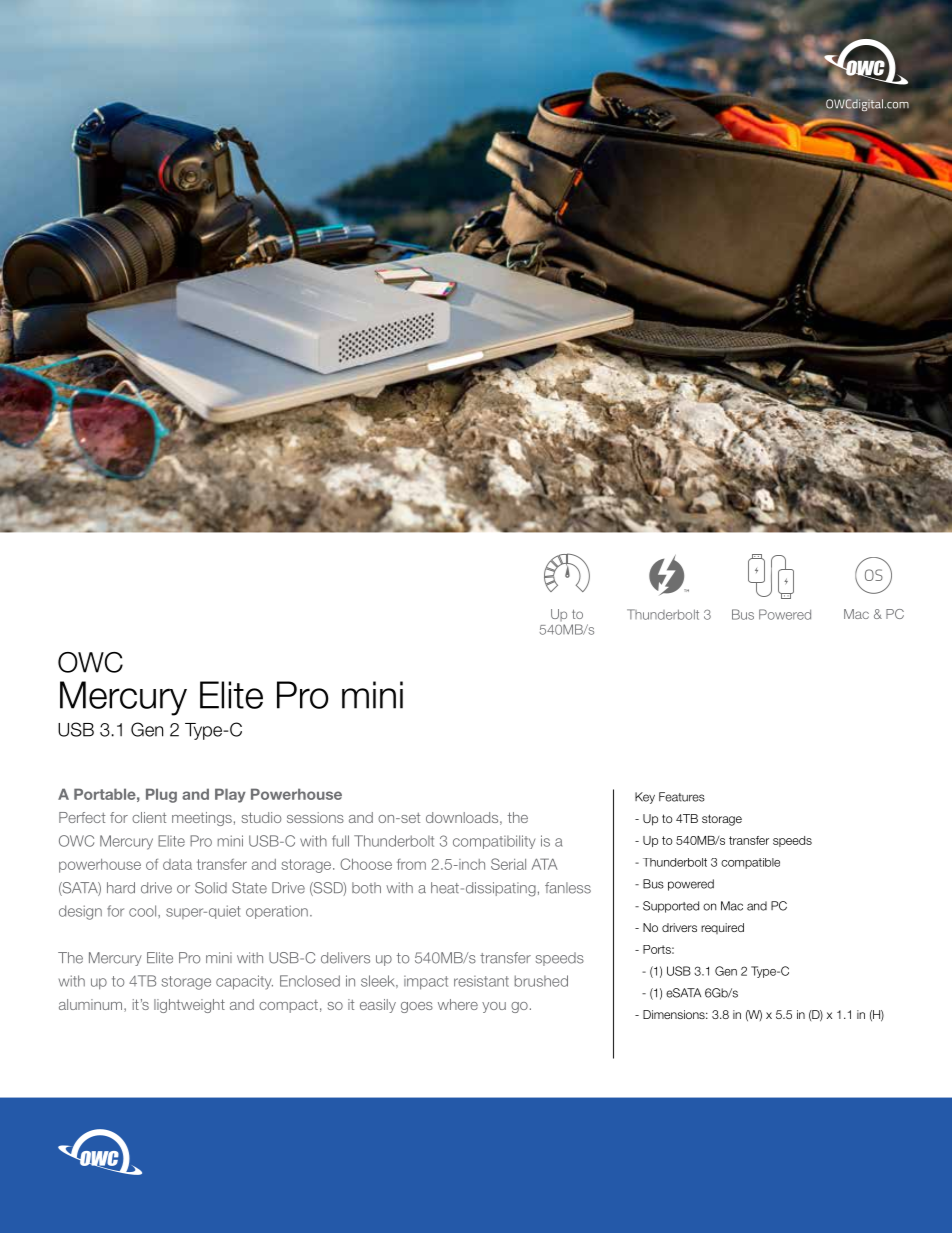 This screenshot has height=1233, width=952. What do you see at coordinates (722, 928) in the screenshot?
I see `required` at bounding box center [722, 928].
